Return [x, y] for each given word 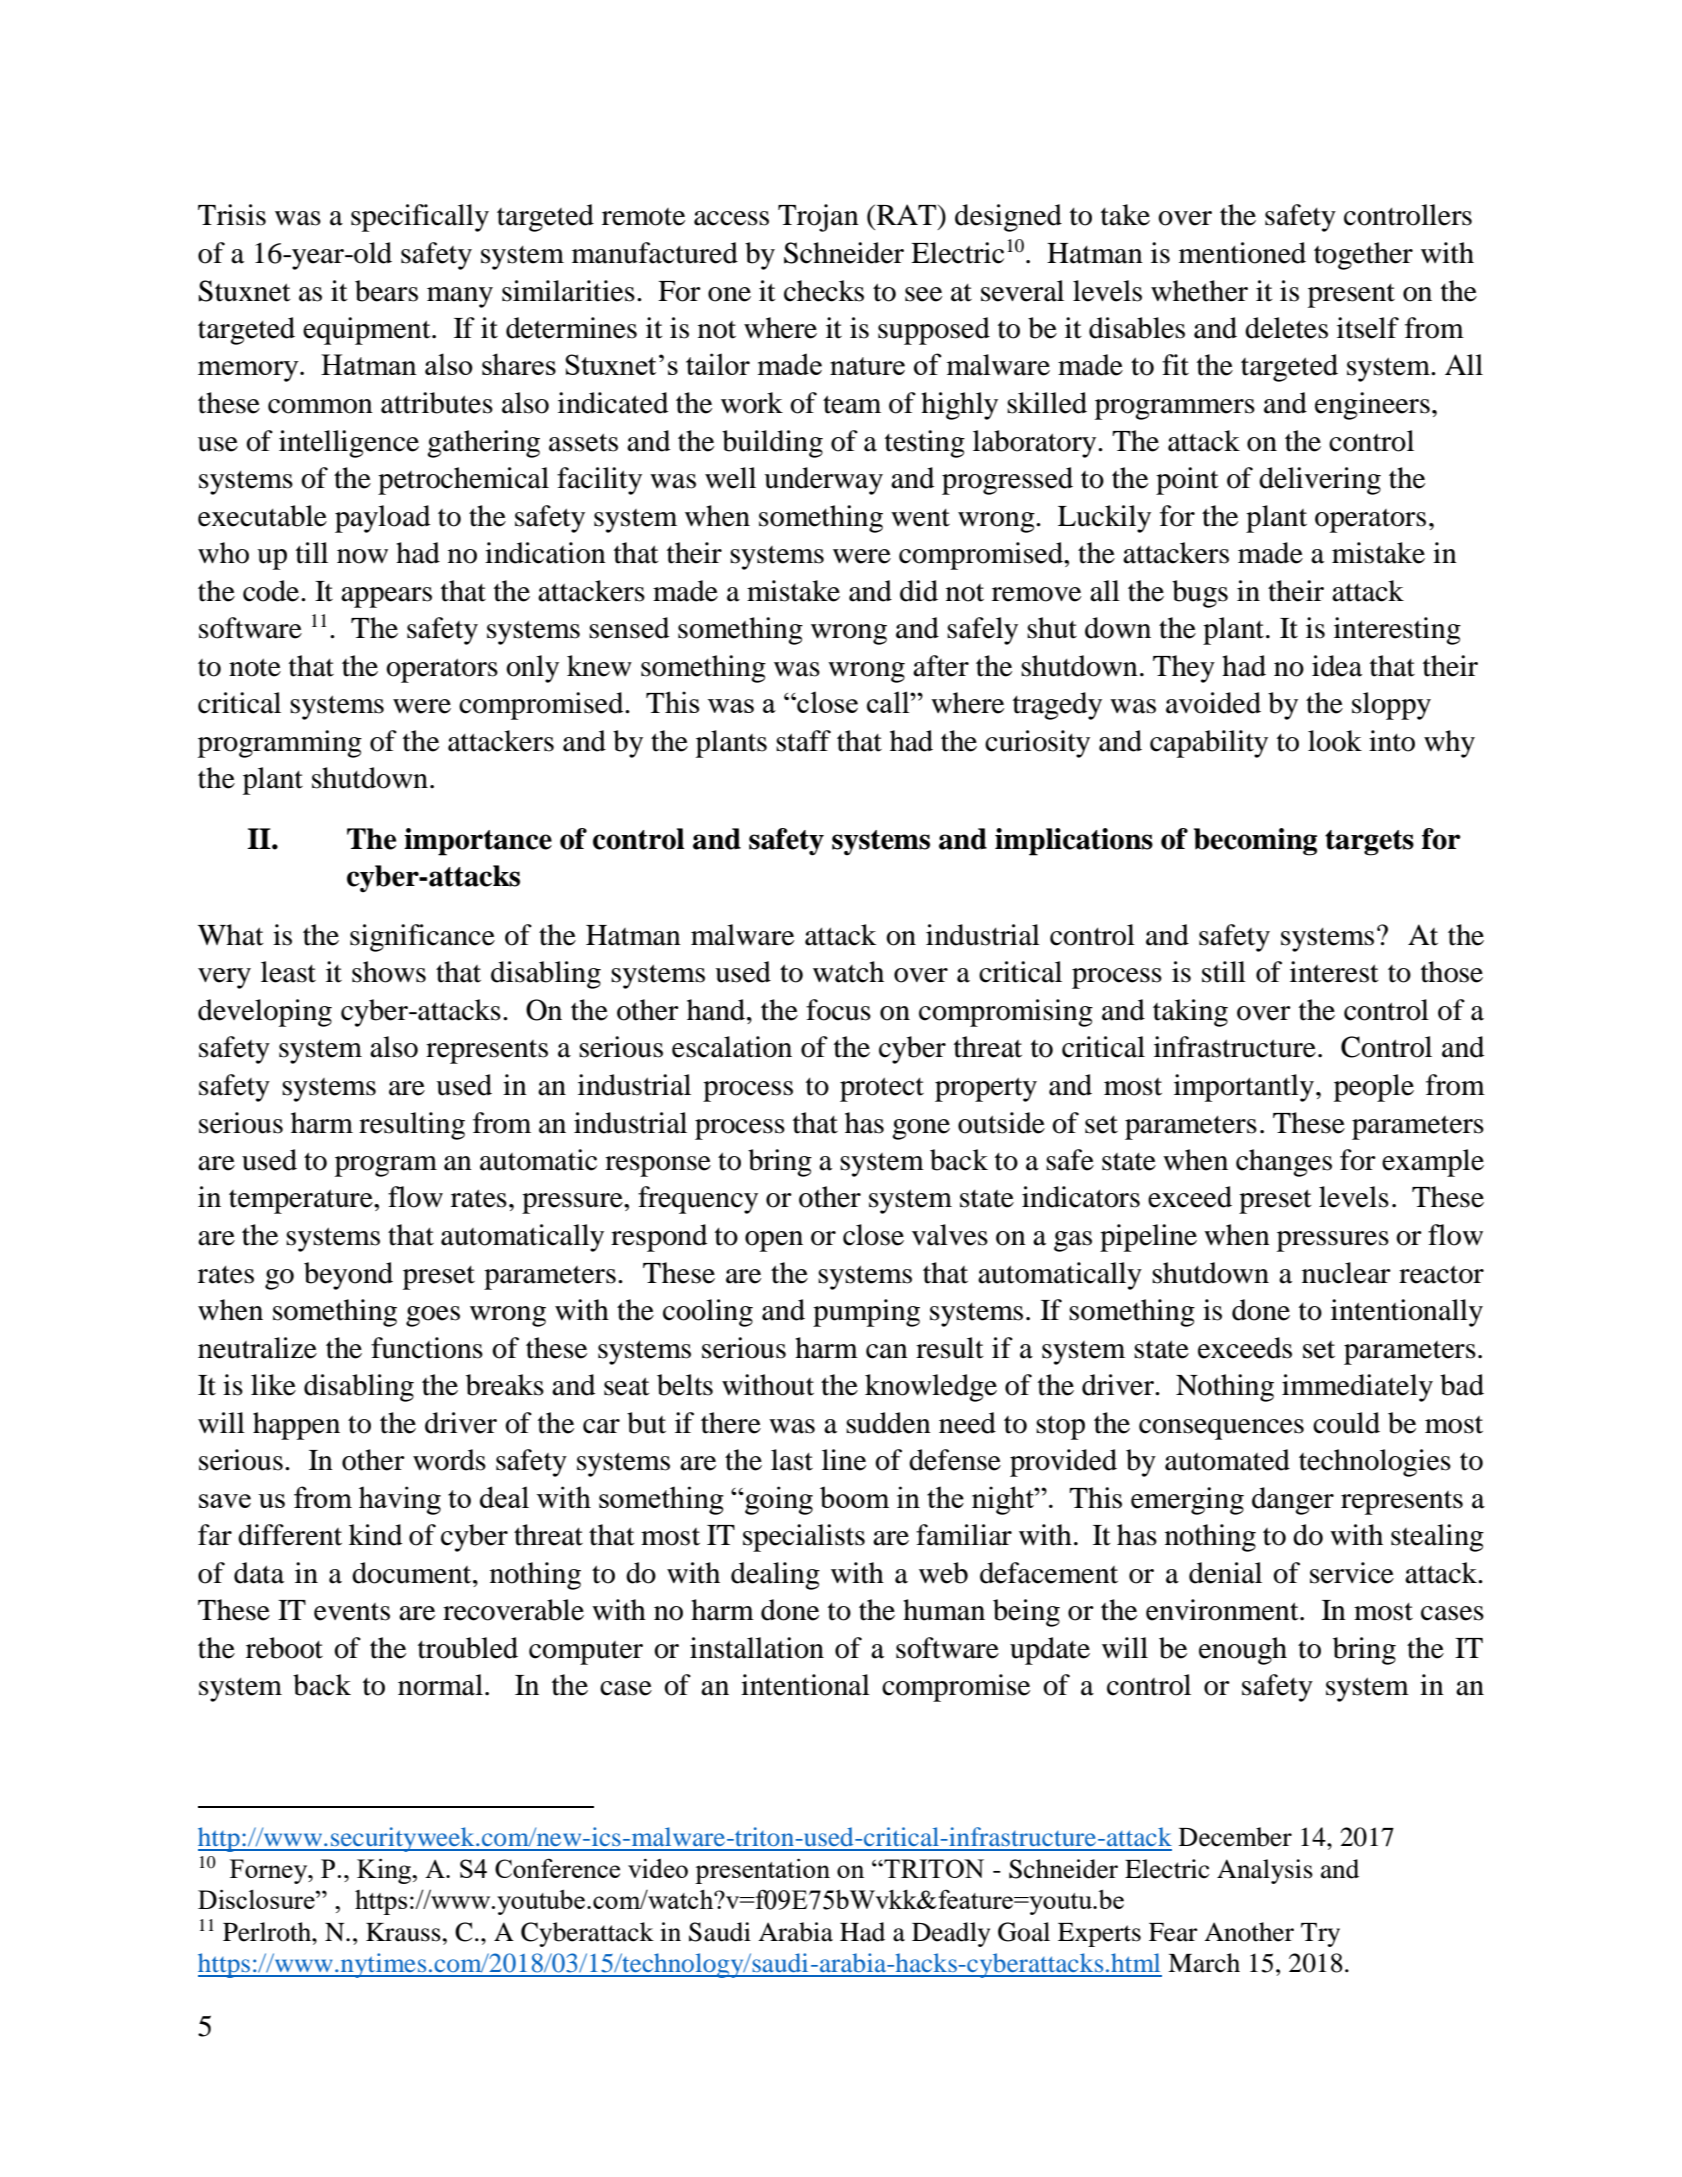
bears [386, 291]
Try [1320, 1935]
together [1363, 256]
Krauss [403, 1932]
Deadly [951, 1934]
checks [824, 291]
